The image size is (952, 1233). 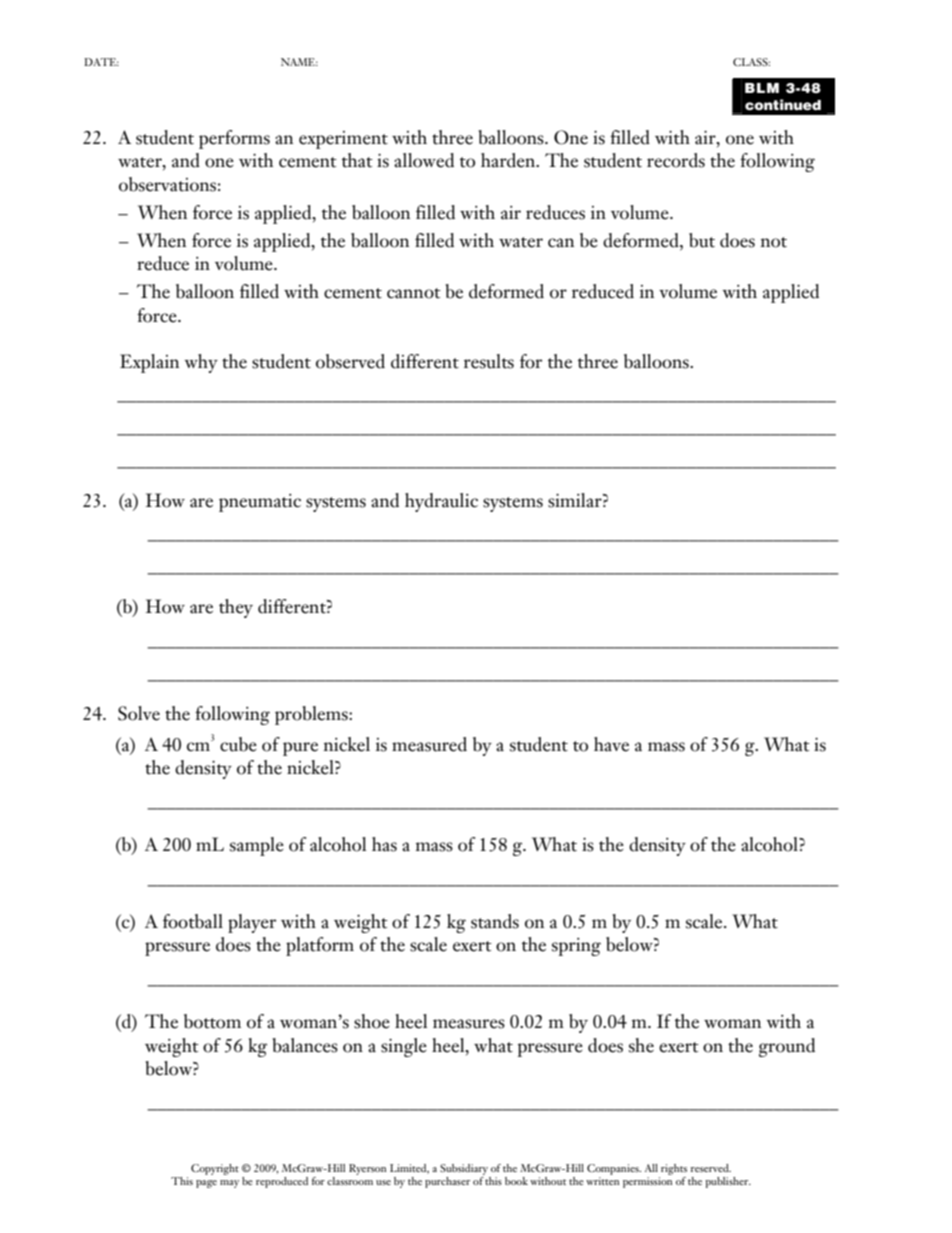 What do you see at coordinates (489, 361) in the image?
I see `results` at bounding box center [489, 361].
